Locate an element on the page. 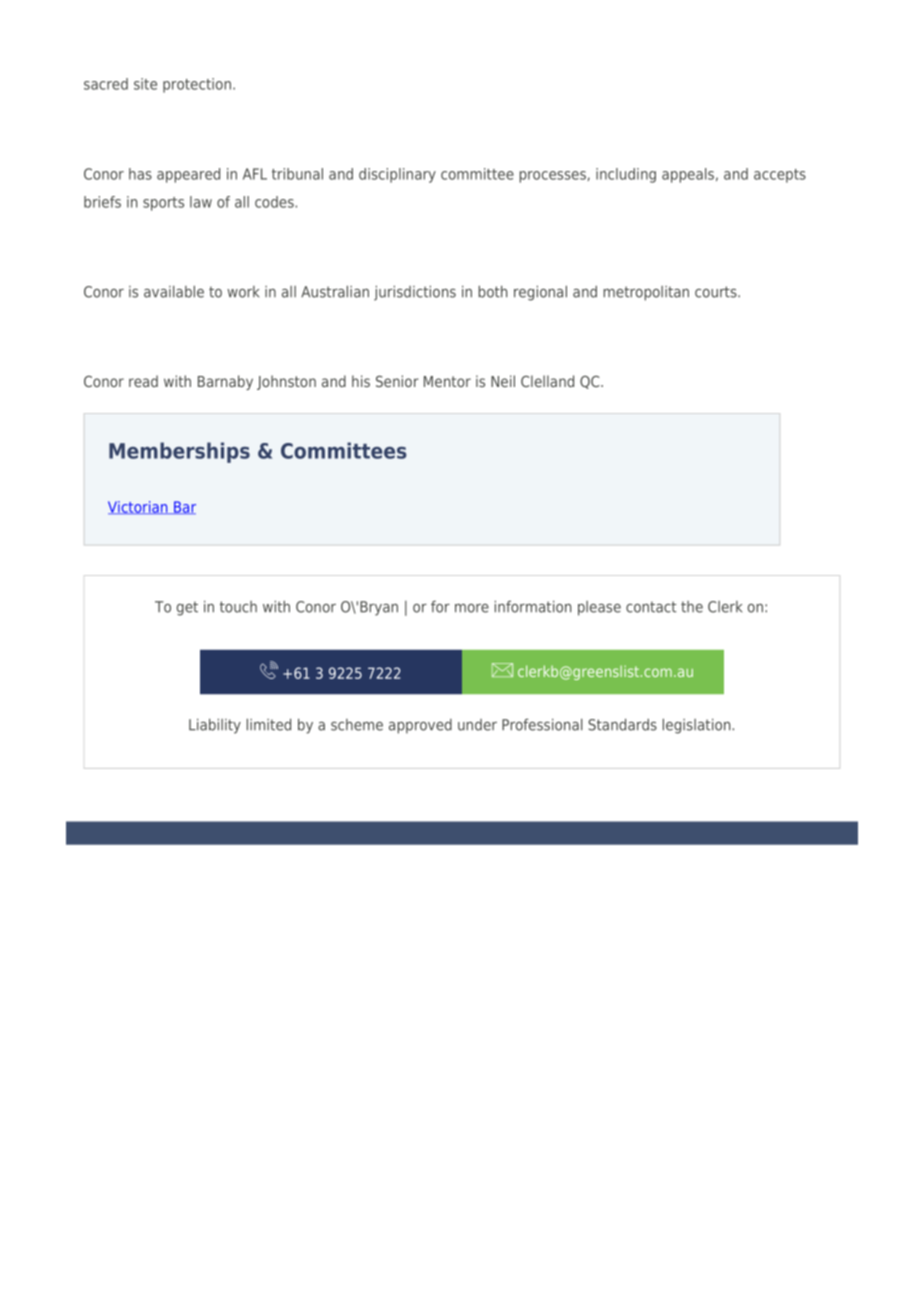 Image resolution: width=924 pixels, height=1308 pixels. the is located at coordinates (692, 607).
